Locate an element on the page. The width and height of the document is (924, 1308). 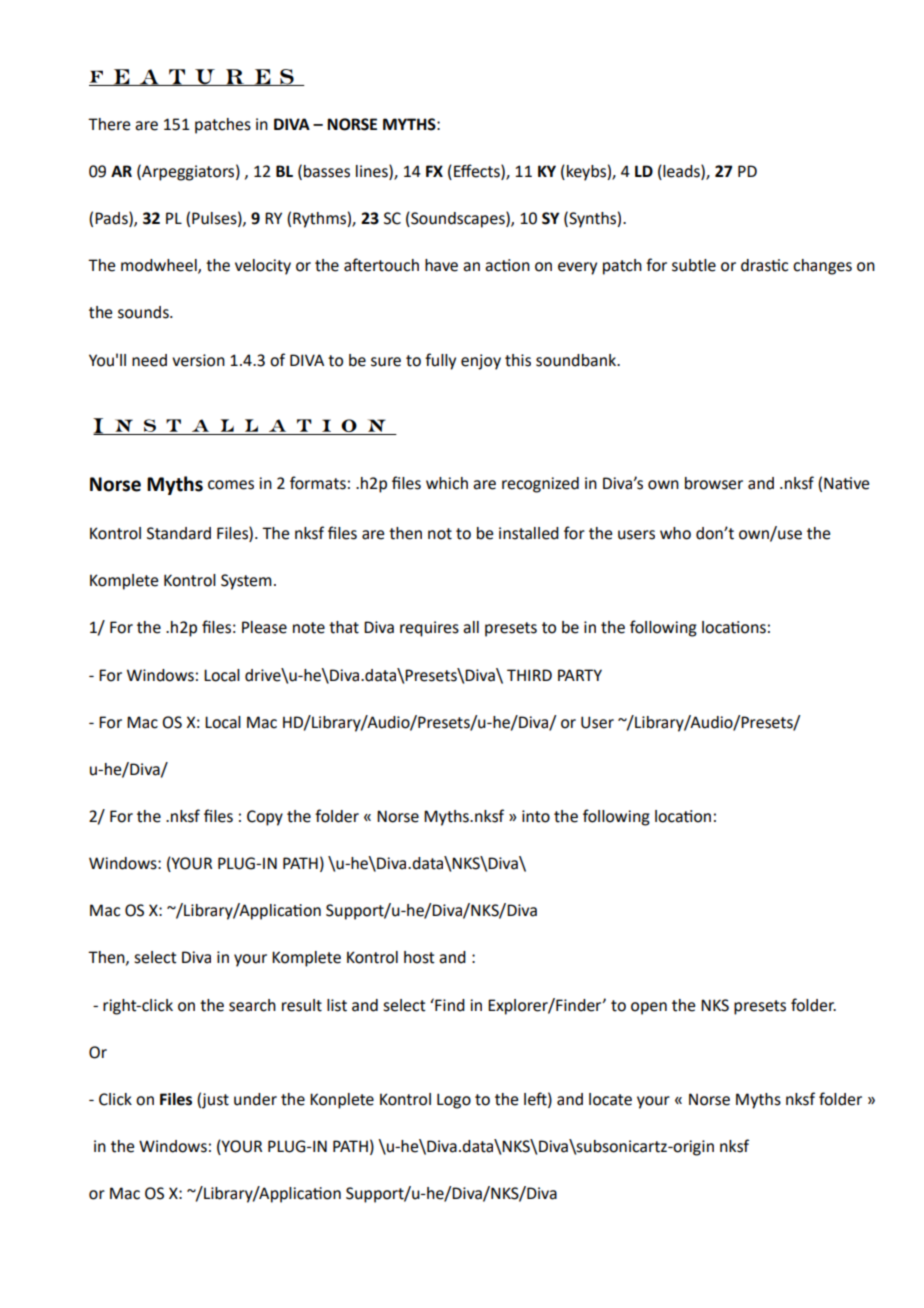
drastic is located at coordinates (764, 265).
